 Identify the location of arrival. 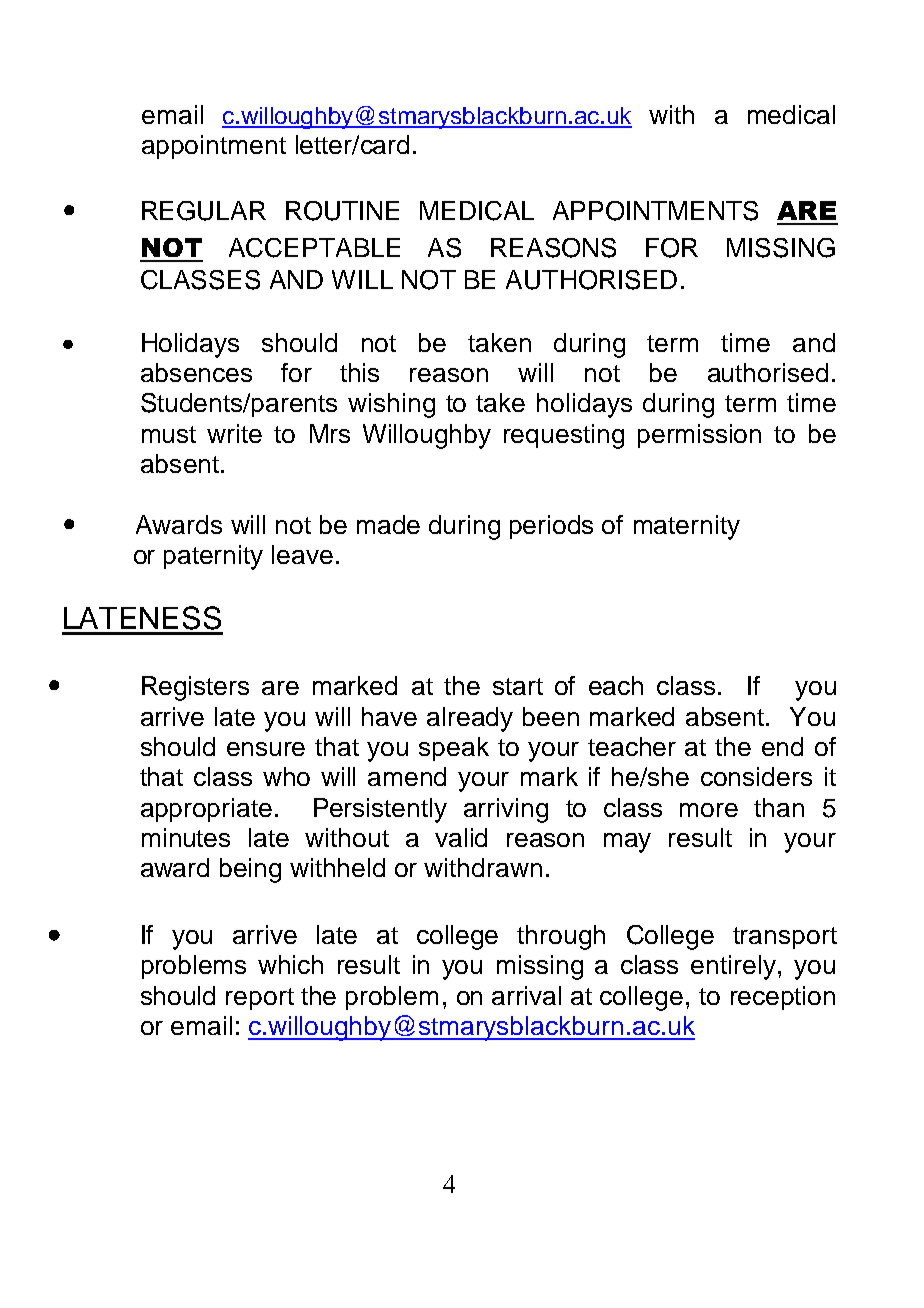
(526, 995).
